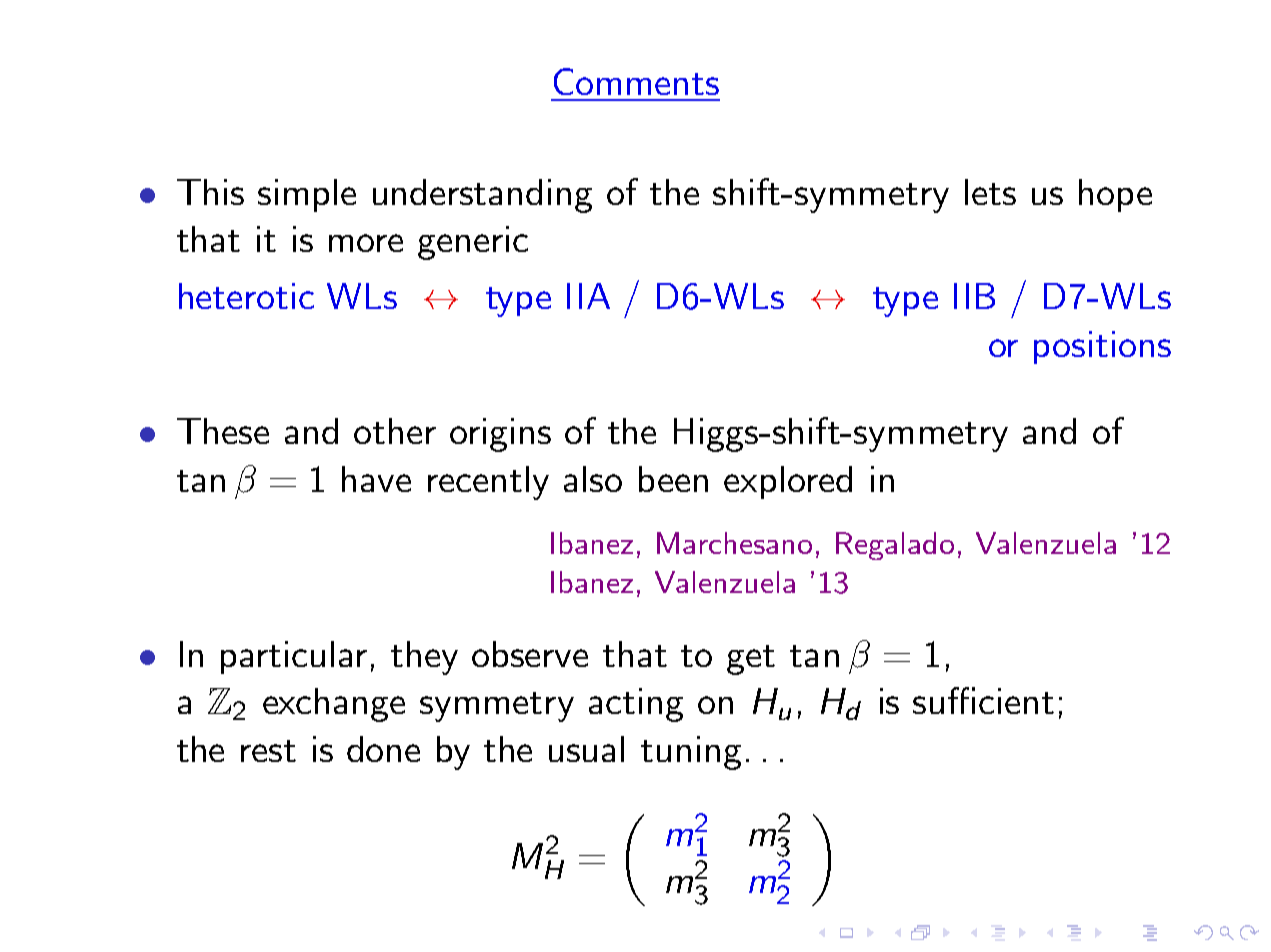 This page has width=1271, height=952. Describe the element at coordinates (366, 243) in the page. I see `more` at that location.
